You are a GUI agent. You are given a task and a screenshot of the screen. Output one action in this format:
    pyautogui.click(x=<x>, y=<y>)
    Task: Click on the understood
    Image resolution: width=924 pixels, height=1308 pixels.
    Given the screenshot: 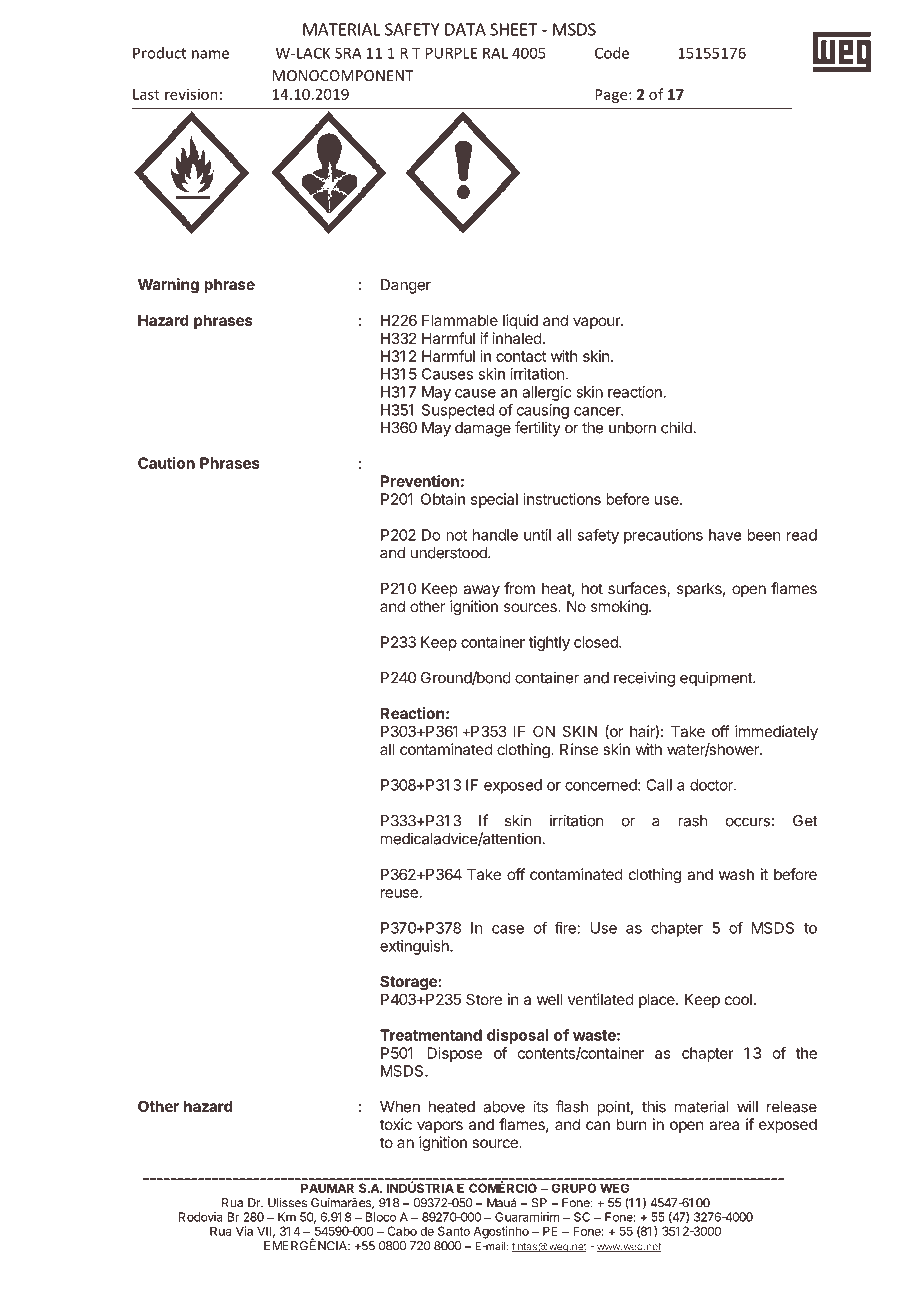 What is the action you would take?
    pyautogui.click(x=450, y=553)
